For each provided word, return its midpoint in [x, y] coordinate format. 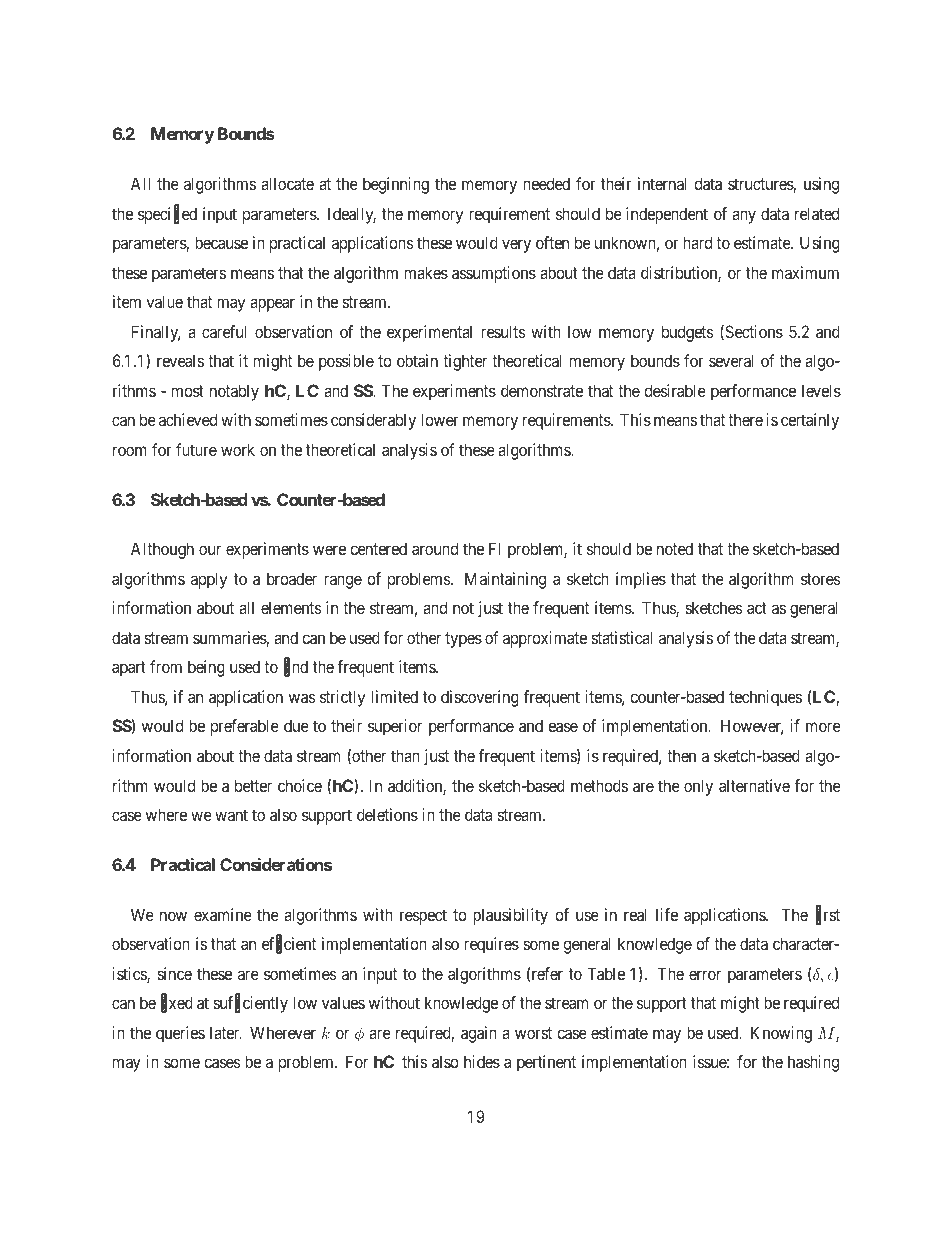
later [226, 1032]
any [744, 217]
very [516, 246]
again [479, 1034]
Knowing [781, 1034]
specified [167, 215]
